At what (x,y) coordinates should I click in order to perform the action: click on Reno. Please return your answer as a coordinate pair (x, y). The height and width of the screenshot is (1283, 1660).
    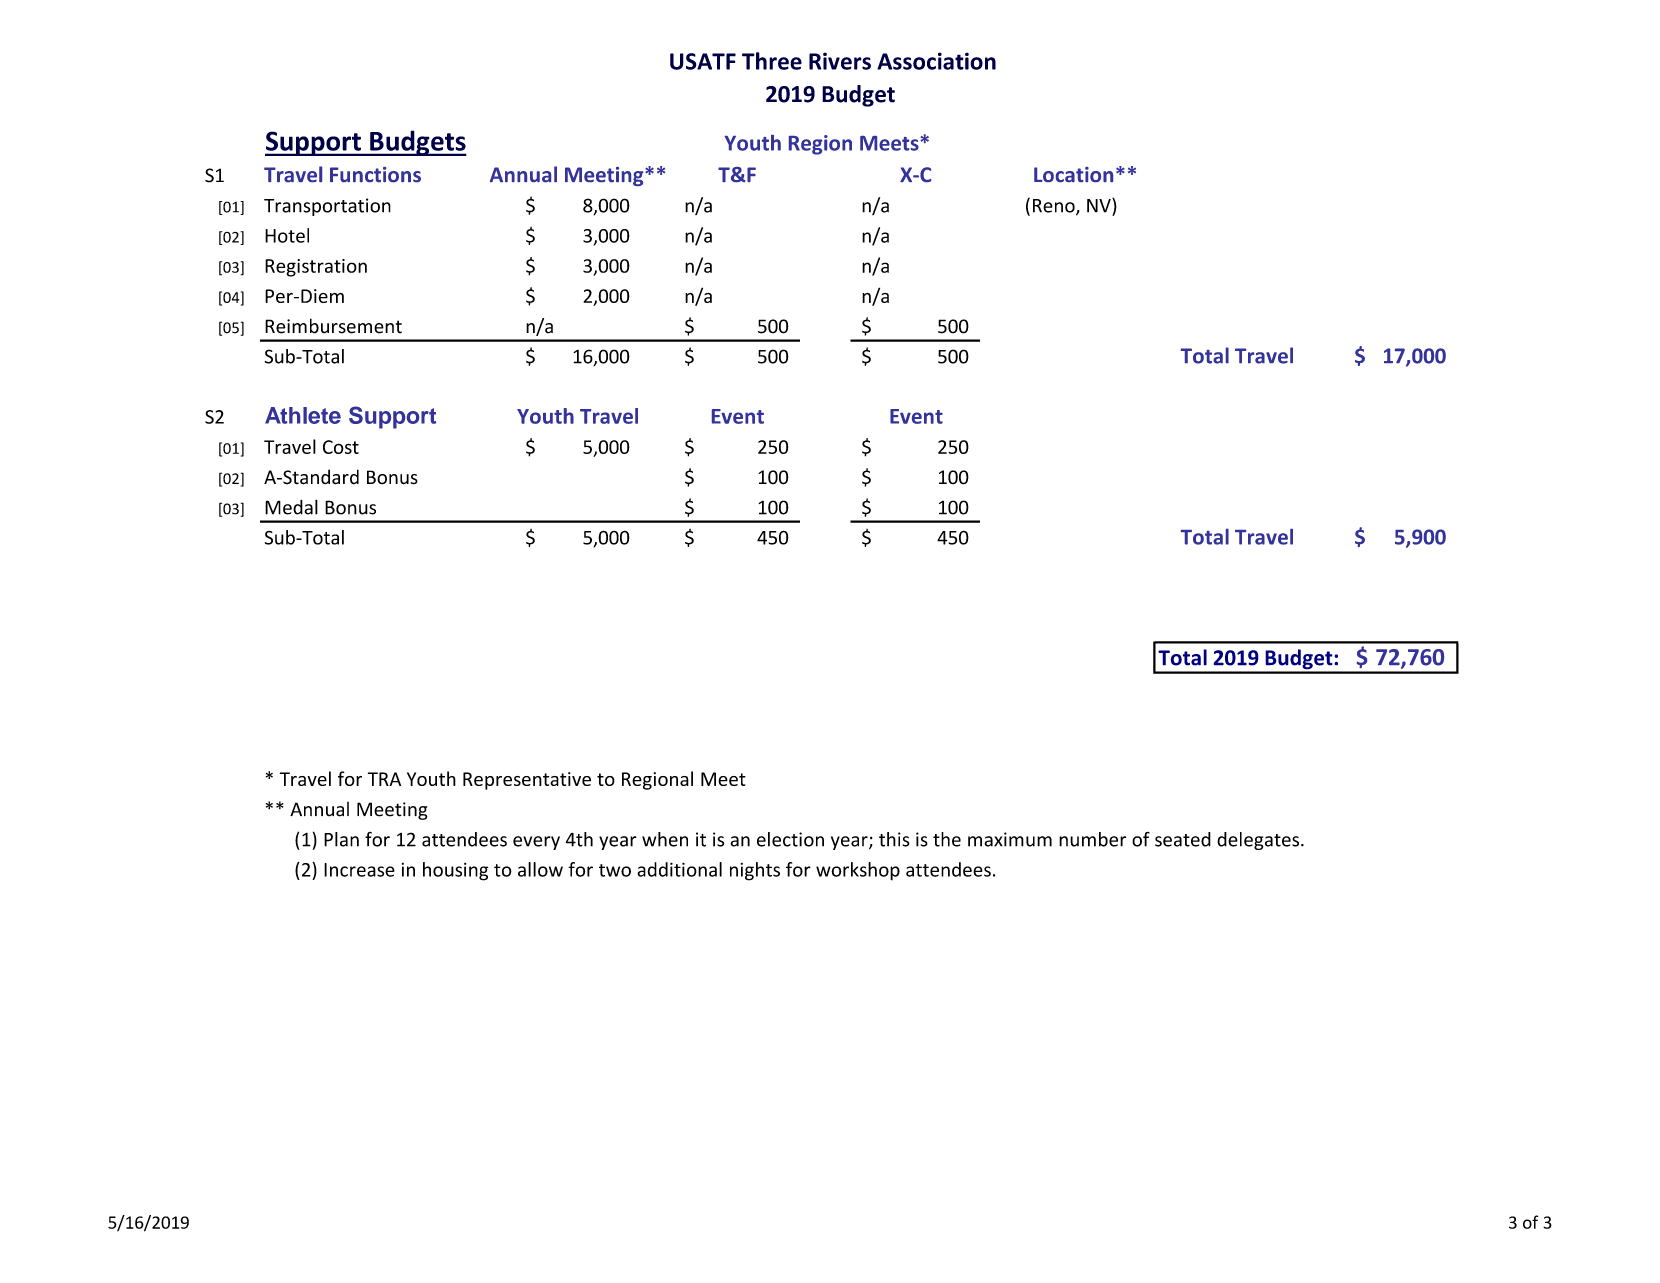
    Looking at the image, I should click on (1055, 207).
